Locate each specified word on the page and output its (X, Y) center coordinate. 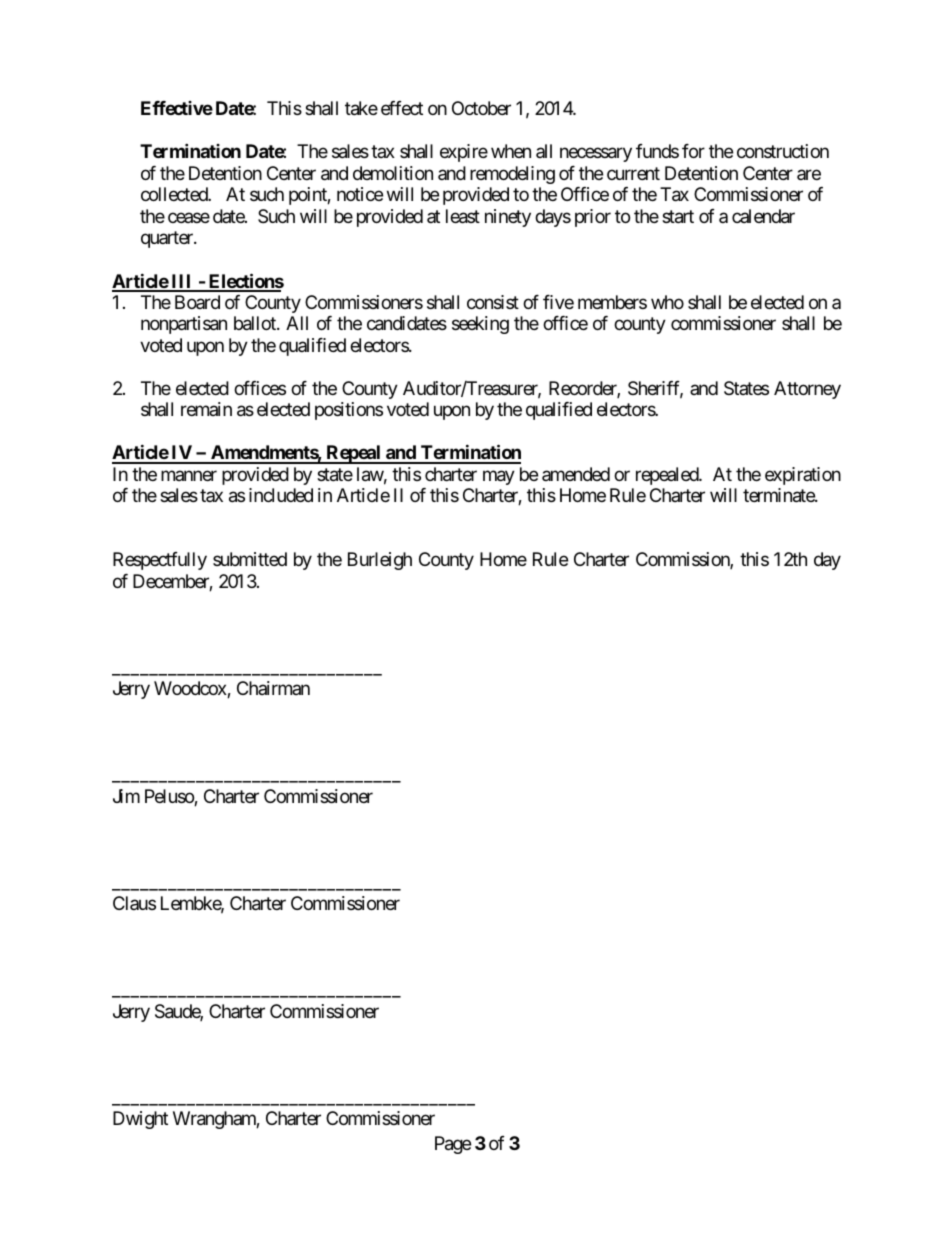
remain (206, 409)
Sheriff (655, 389)
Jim (126, 796)
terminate (779, 495)
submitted (250, 559)
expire (464, 153)
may (499, 477)
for (693, 151)
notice (360, 194)
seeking (480, 325)
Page (453, 1145)
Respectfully (160, 561)
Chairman (273, 688)
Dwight (140, 1120)
